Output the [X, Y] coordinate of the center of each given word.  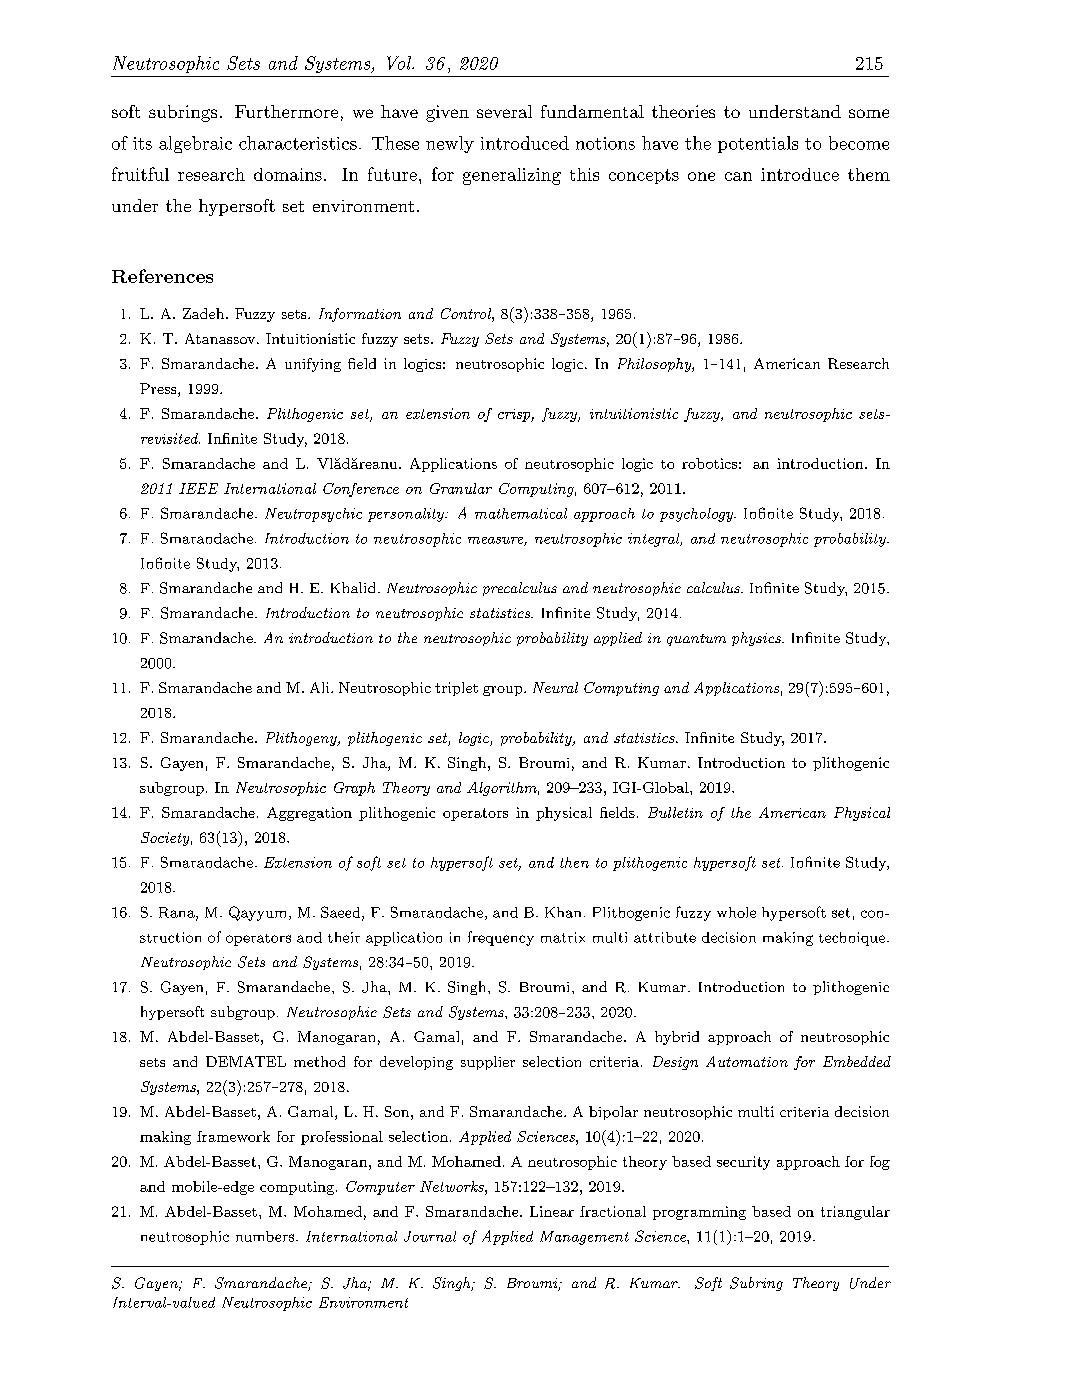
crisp [515, 415]
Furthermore [286, 111]
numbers [265, 1236]
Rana [178, 913]
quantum [696, 640]
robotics [709, 463]
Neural [555, 687]
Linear [552, 1211]
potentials [758, 144]
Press [159, 390]
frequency [501, 938]
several [504, 111]
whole [736, 912]
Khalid [353, 587]
